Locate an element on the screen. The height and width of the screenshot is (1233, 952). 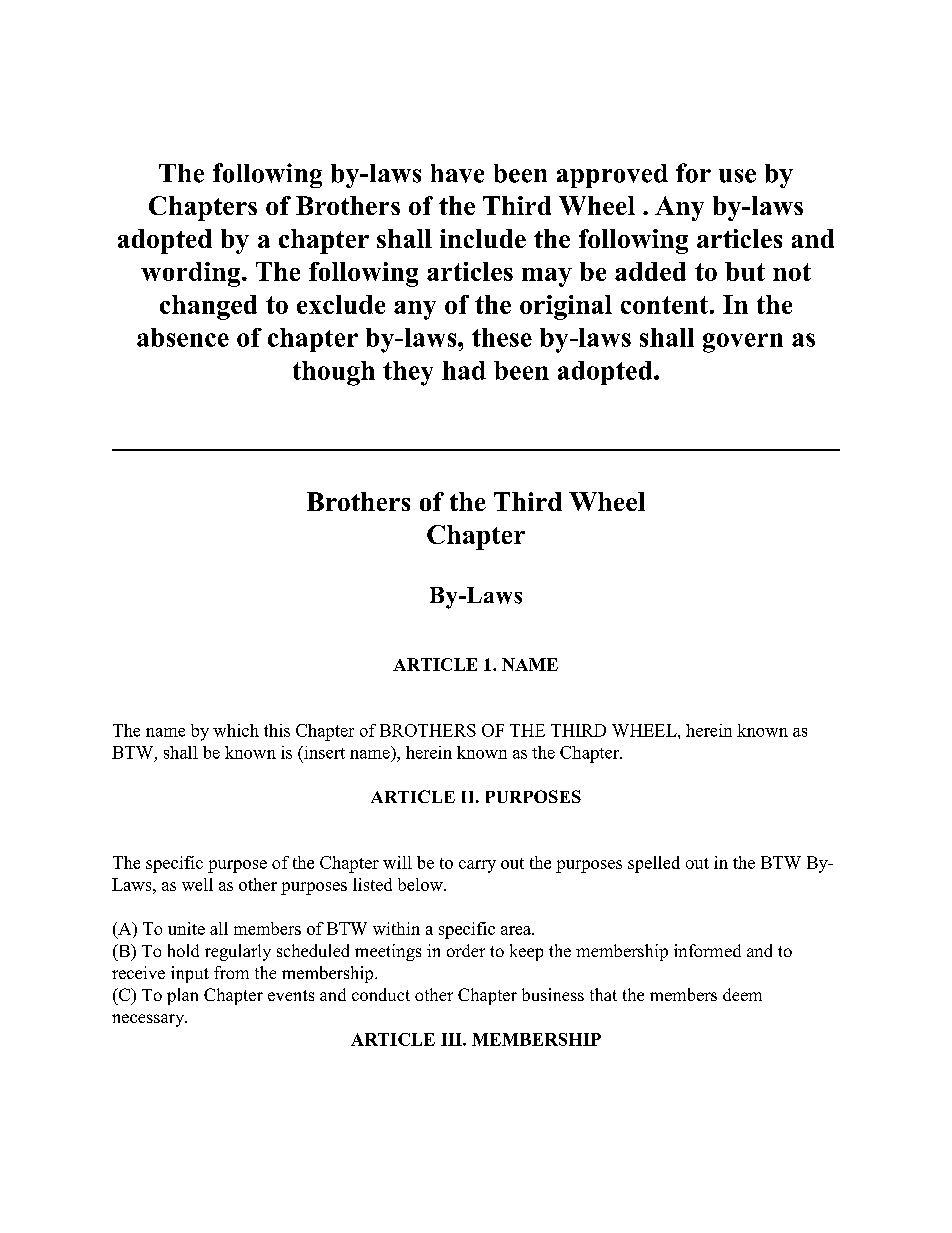
had is located at coordinates (464, 370).
